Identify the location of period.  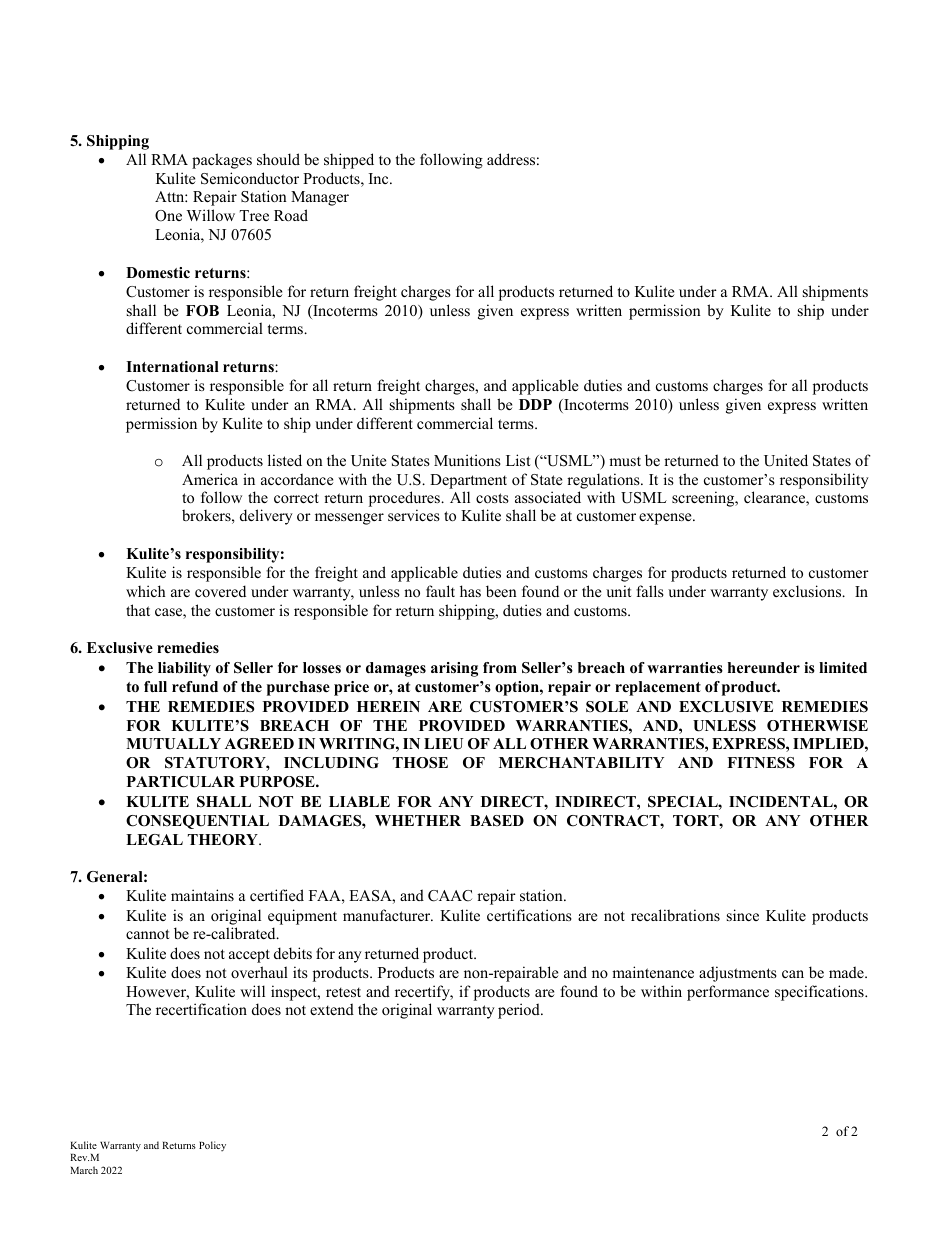
(520, 1011).
